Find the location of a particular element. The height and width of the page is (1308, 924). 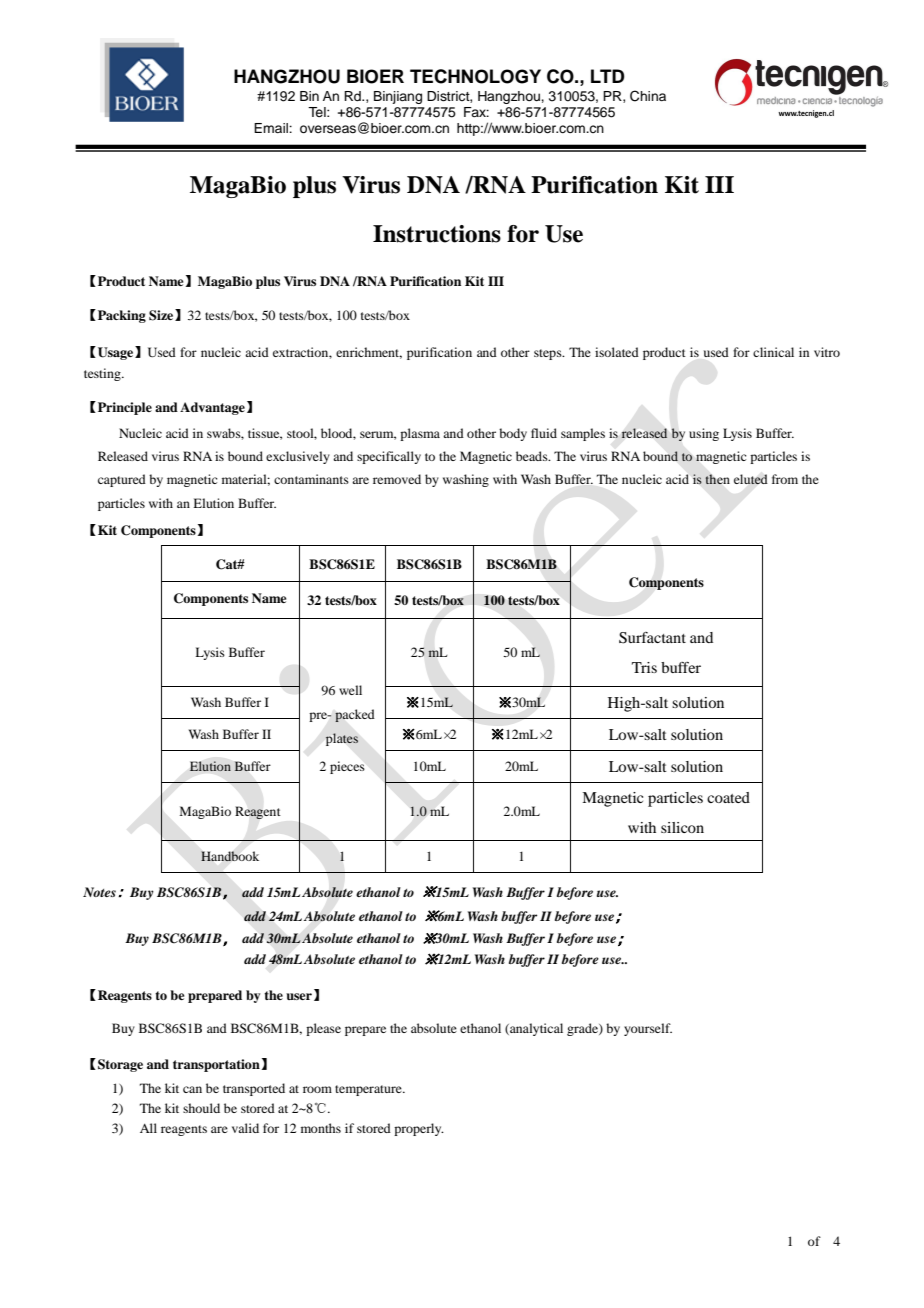

well is located at coordinates (350, 690).
